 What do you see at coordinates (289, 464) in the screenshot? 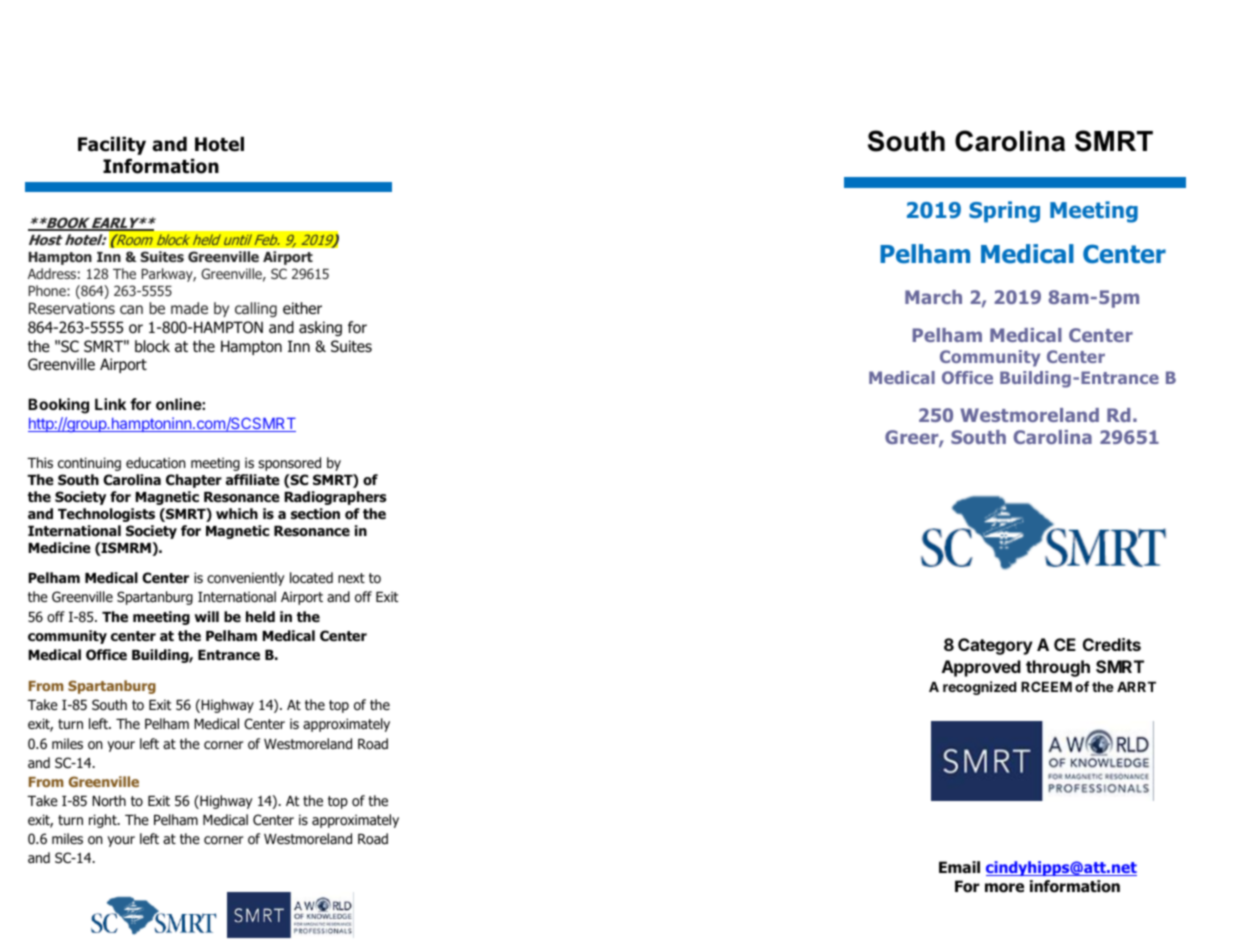
I see `sponsored` at bounding box center [289, 464].
